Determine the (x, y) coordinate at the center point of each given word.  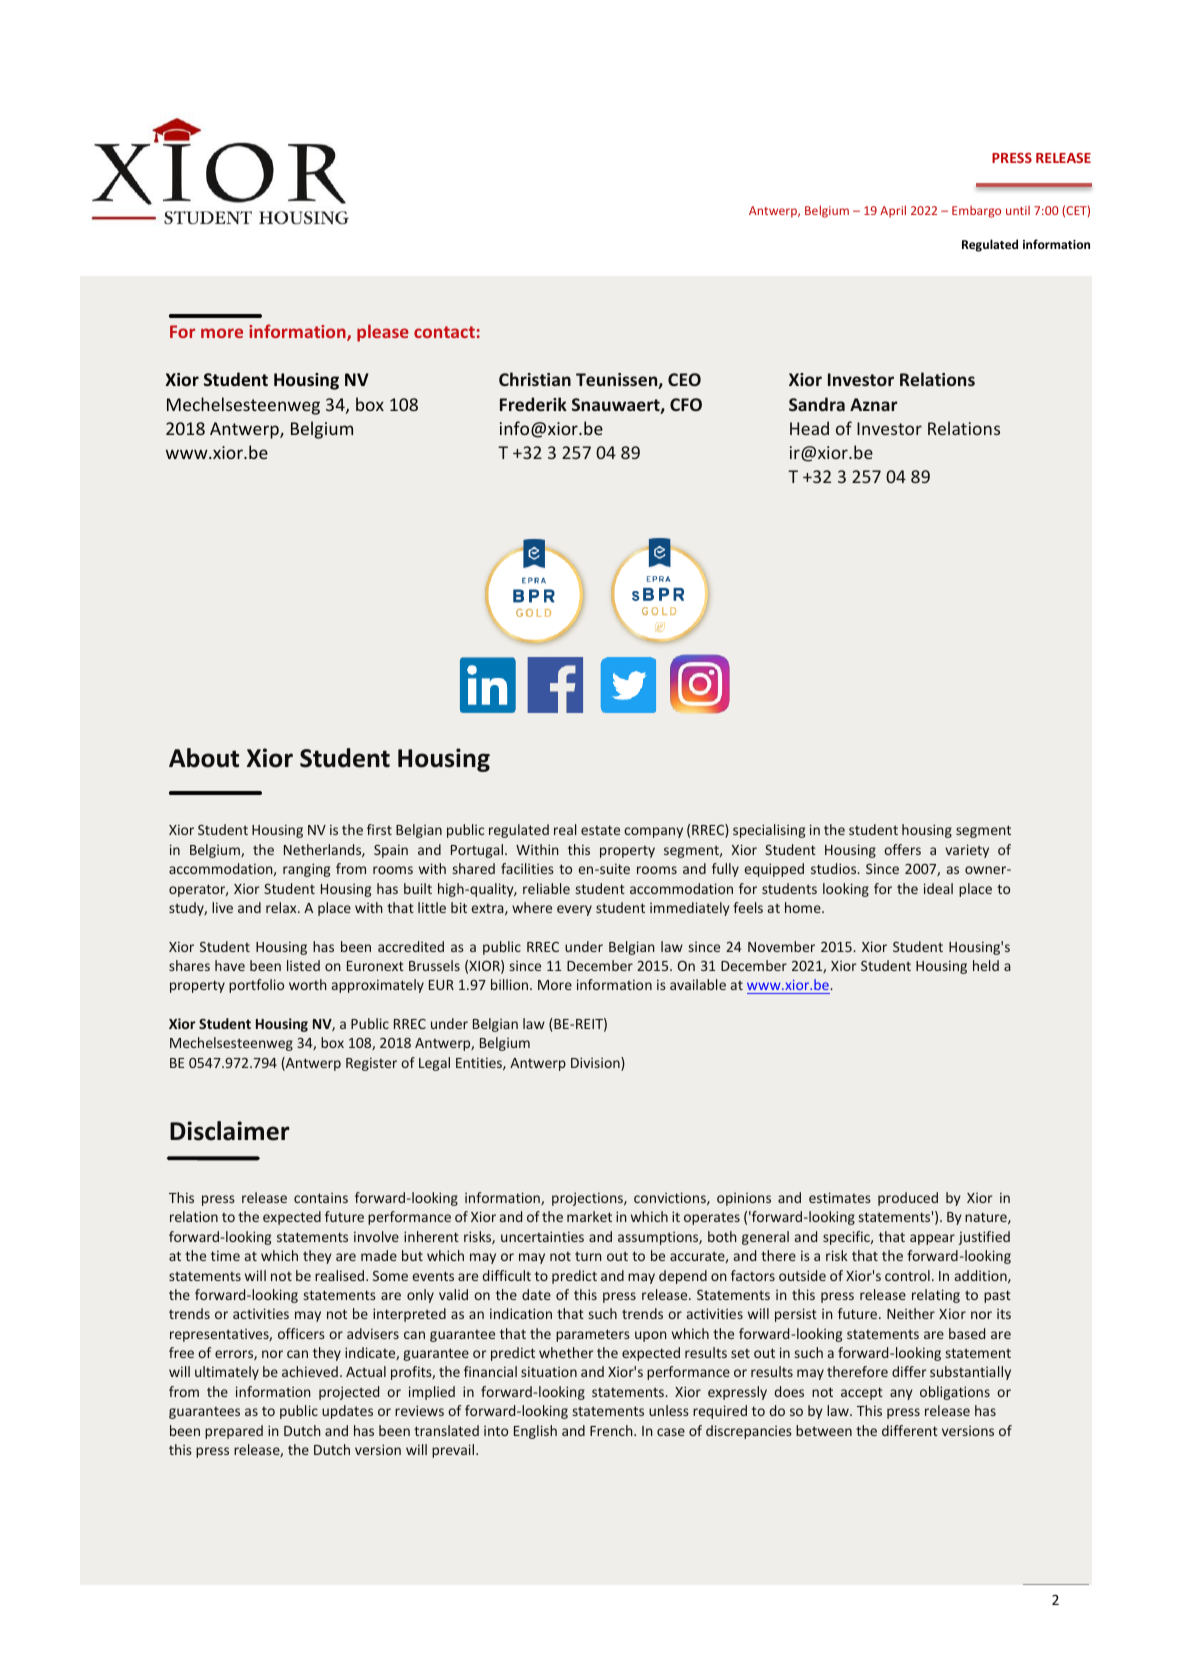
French (612, 1430)
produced (908, 1199)
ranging (306, 870)
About (204, 758)
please (383, 333)
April (893, 211)
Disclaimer (230, 1131)
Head (809, 428)
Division (596, 1064)
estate (600, 830)
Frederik (533, 404)
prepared (234, 1432)
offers (902, 849)
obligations (955, 1393)
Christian (535, 379)
